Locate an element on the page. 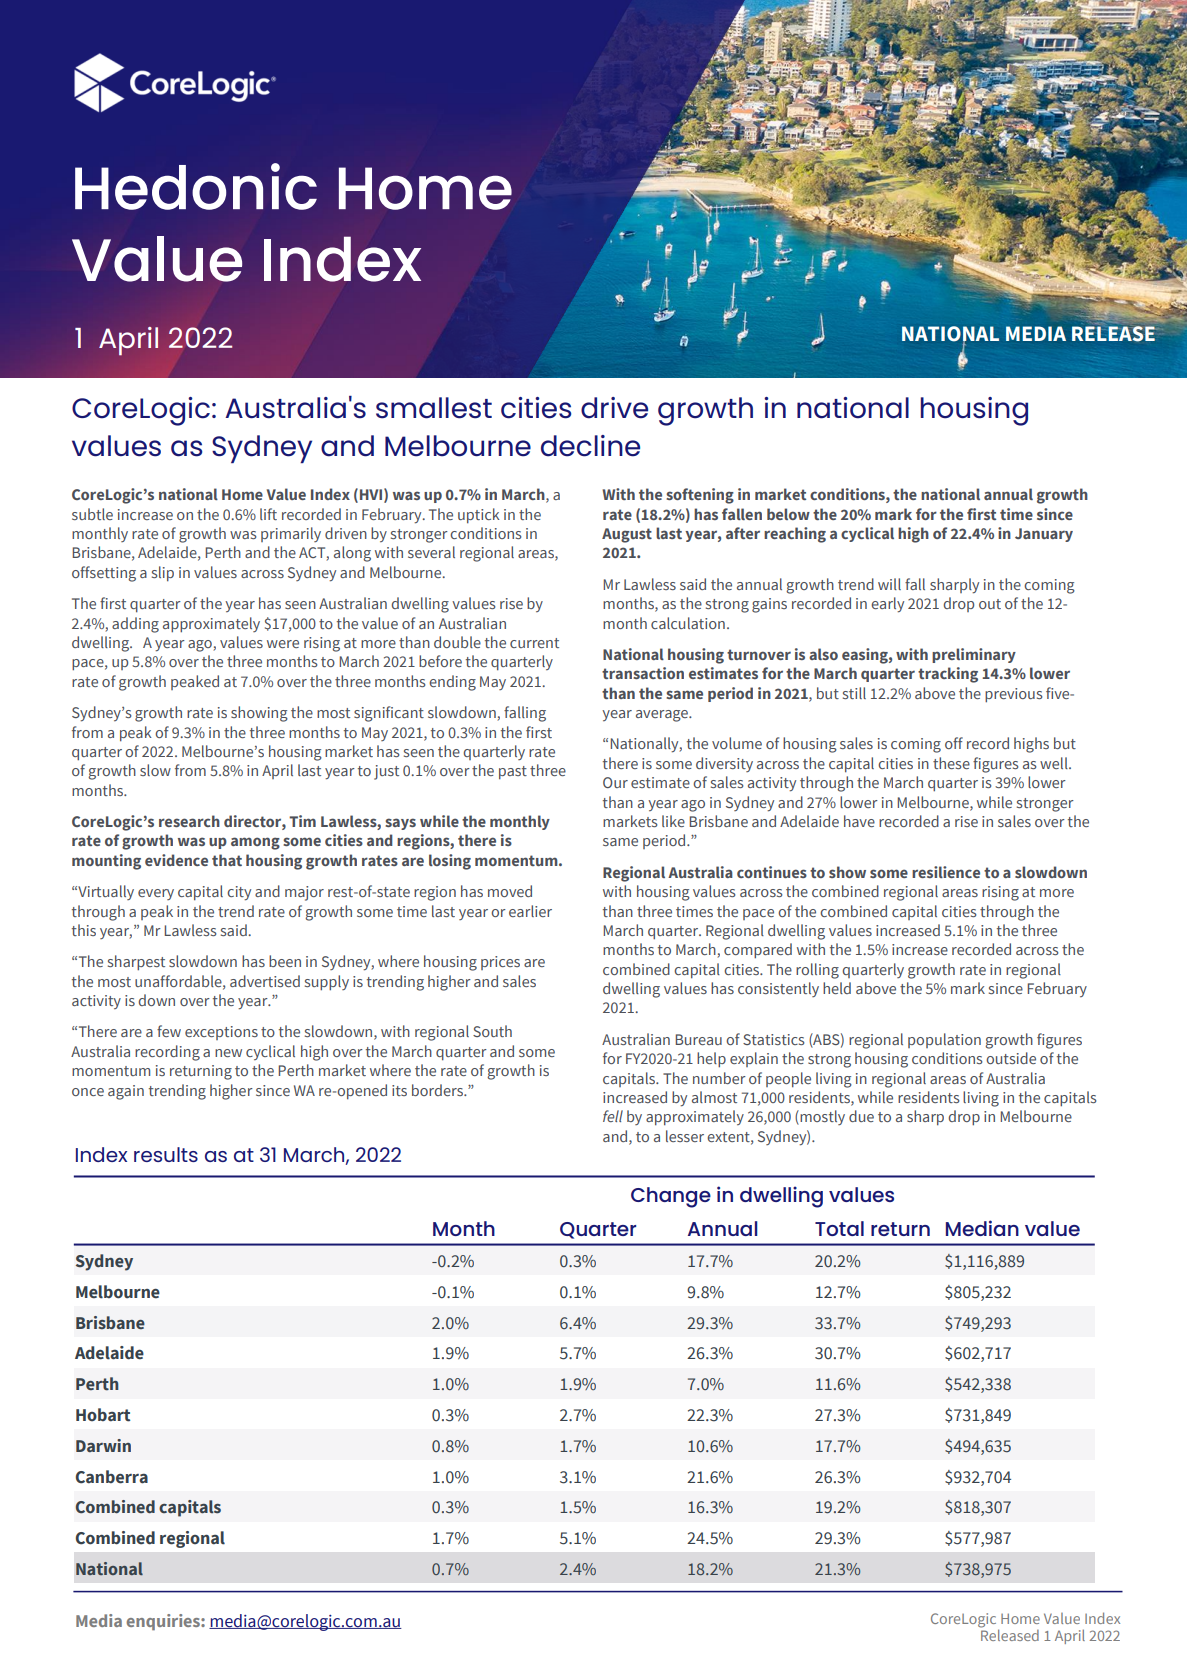  resilience is located at coordinates (946, 872).
